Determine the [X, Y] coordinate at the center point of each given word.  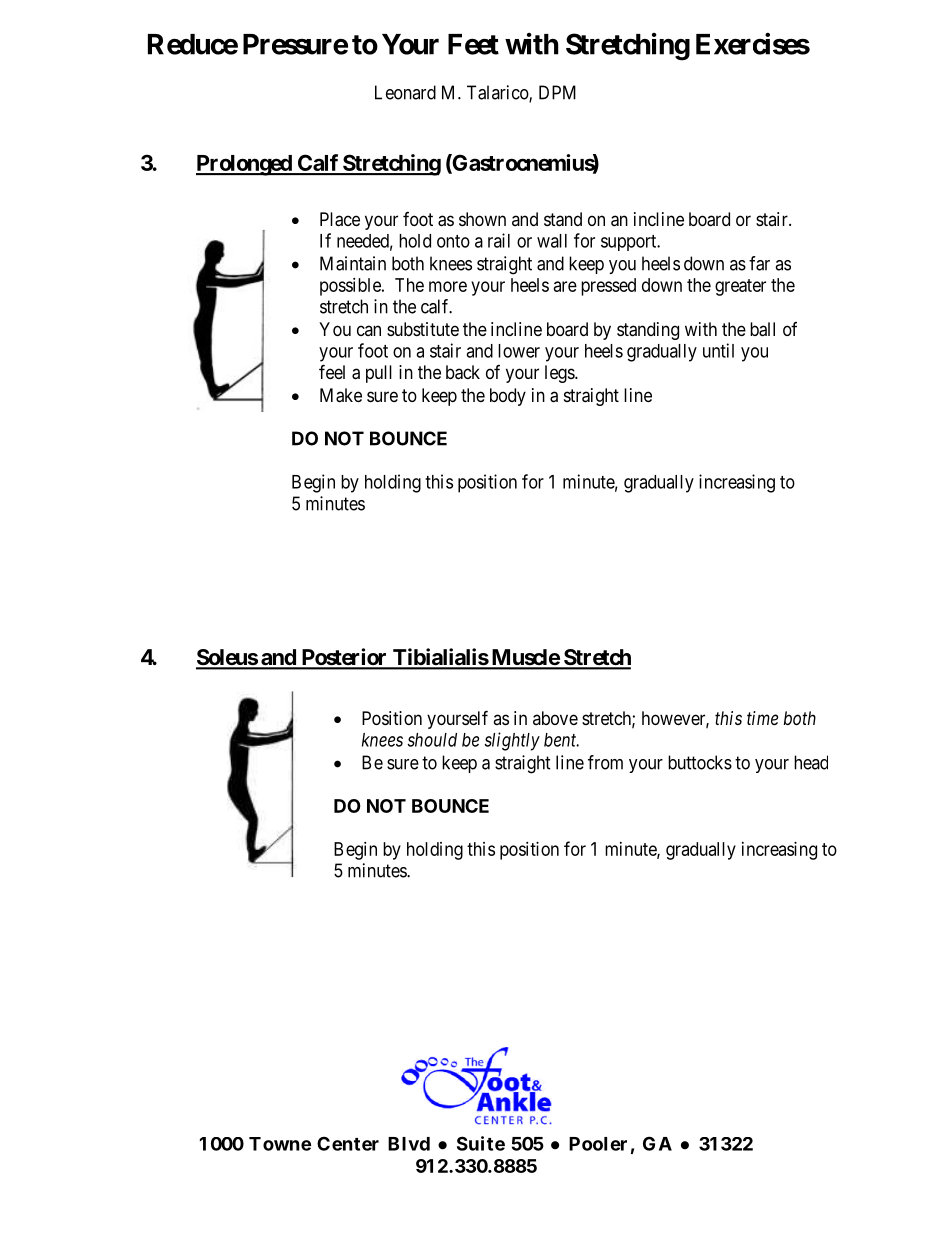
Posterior [344, 658]
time [762, 718]
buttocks [700, 762]
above [555, 718]
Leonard [405, 92]
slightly [512, 741]
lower [519, 351]
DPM [557, 92]
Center [348, 1143]
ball [762, 329]
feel [332, 371]
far [759, 263]
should [432, 740]
